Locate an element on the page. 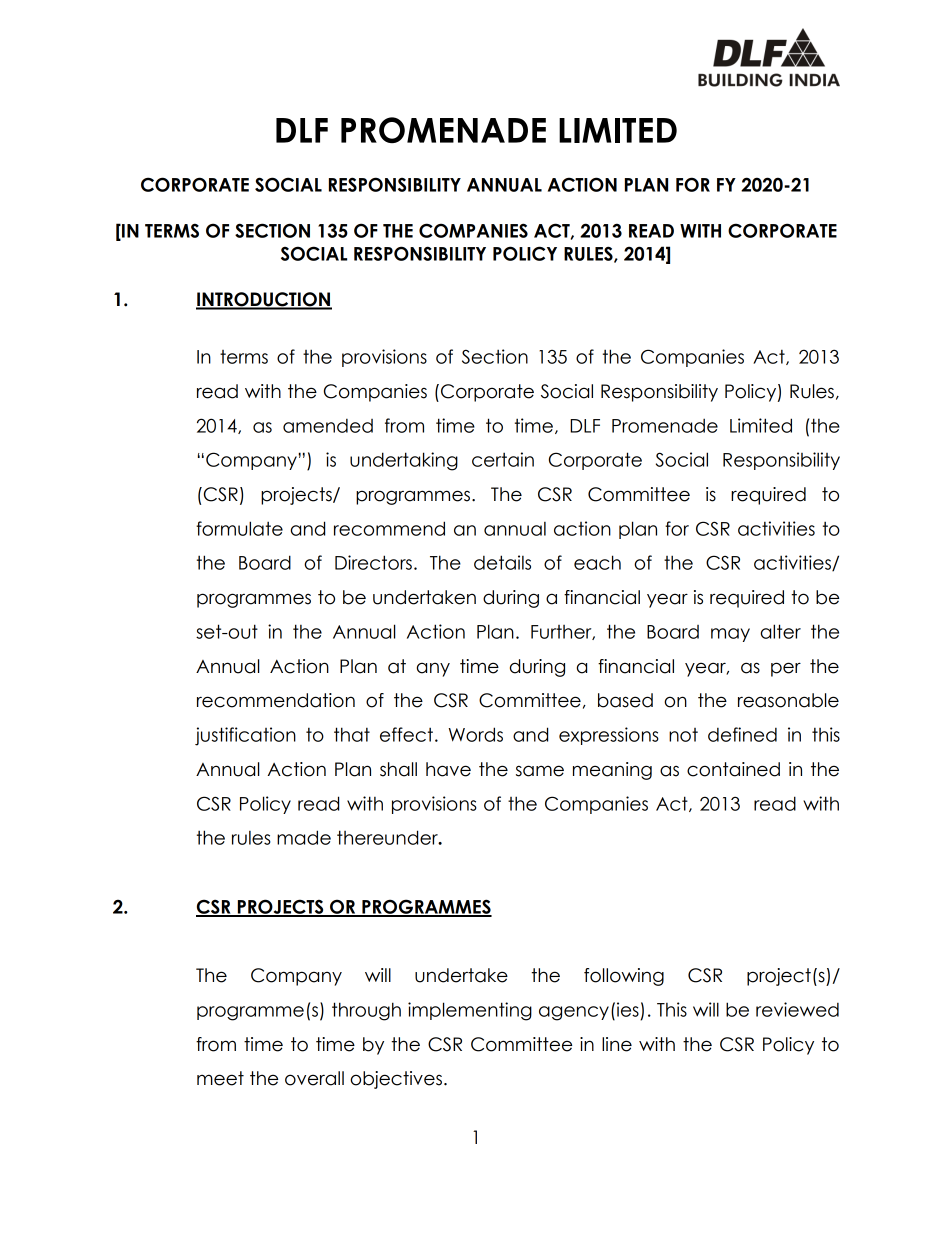 The height and width of the page is (1233, 952). overall is located at coordinates (314, 1078).
